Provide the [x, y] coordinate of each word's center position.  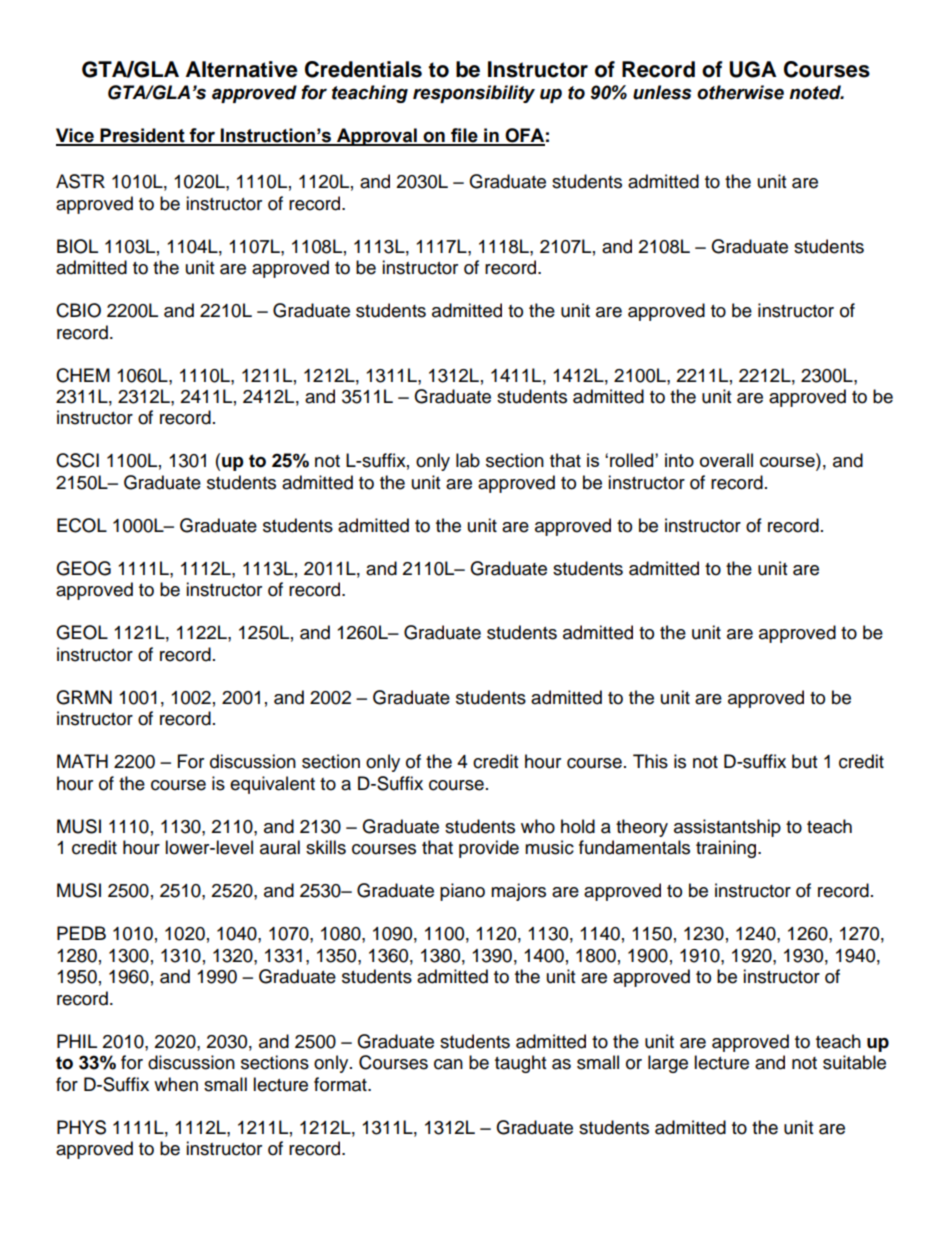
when [176, 1084]
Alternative [242, 69]
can [448, 1064]
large [668, 1064]
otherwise [740, 92]
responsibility [474, 94]
